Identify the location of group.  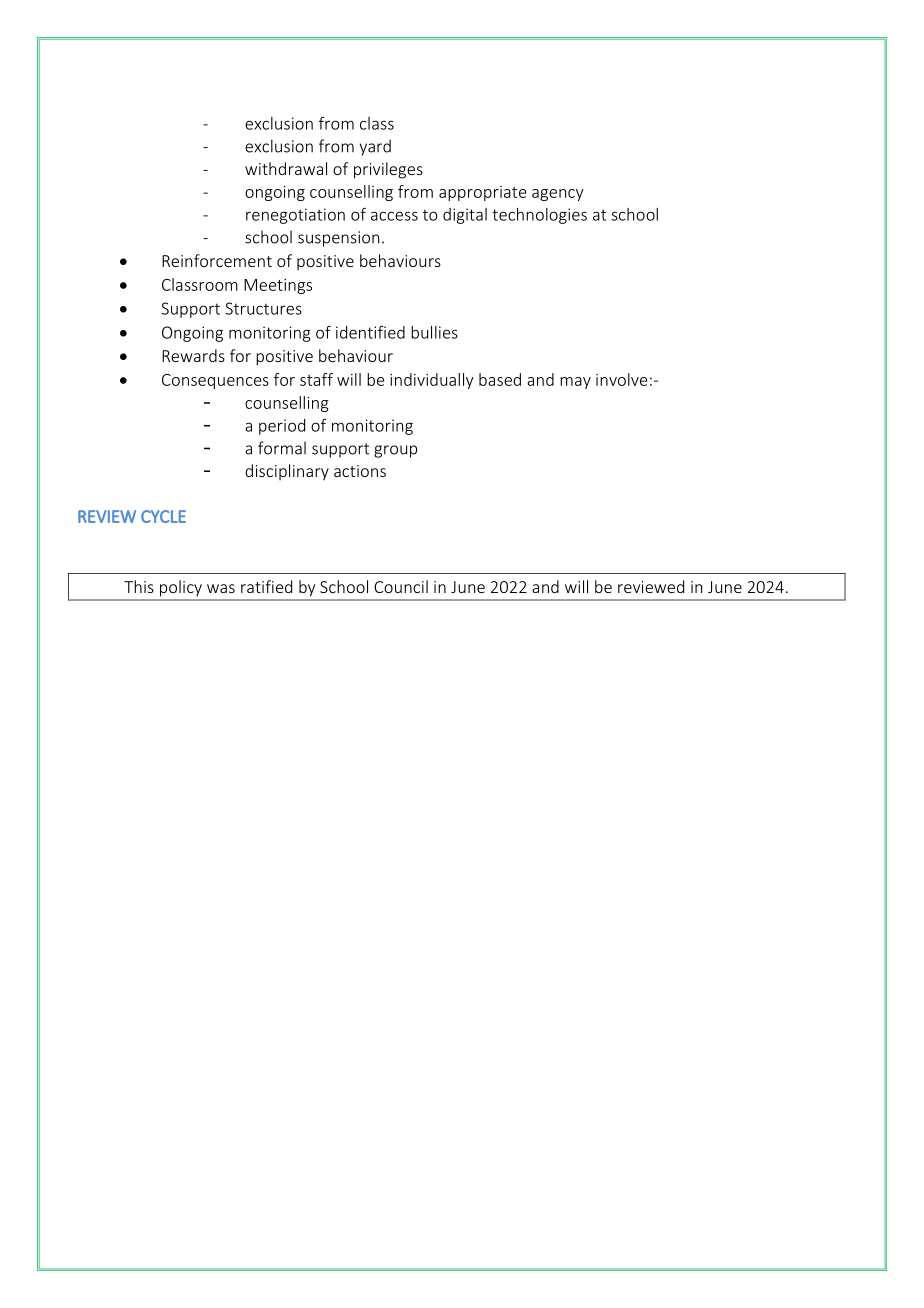
(395, 451).
